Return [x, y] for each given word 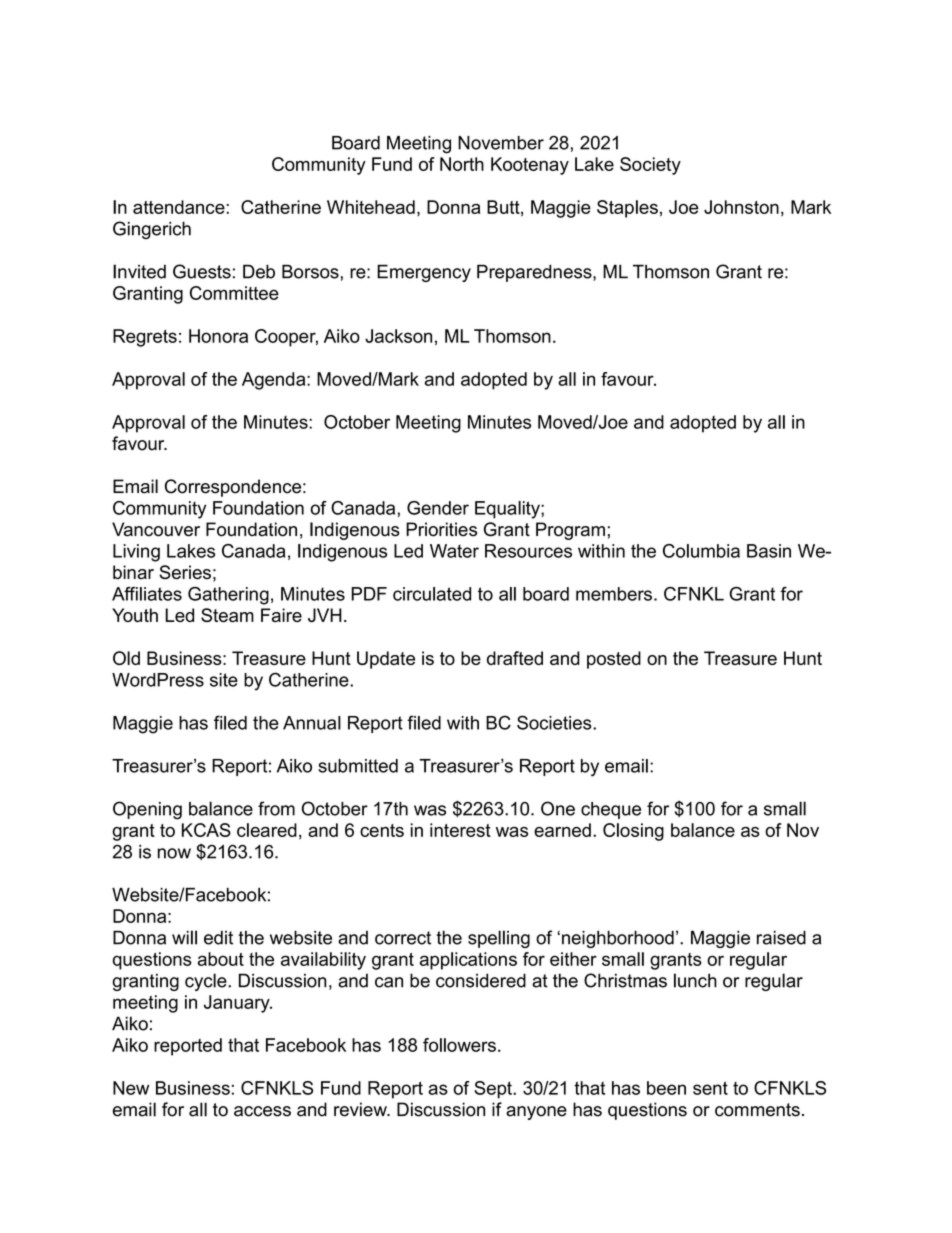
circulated [432, 594]
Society [650, 166]
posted [614, 660]
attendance [180, 207]
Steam [227, 615]
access [262, 1111]
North [462, 164]
